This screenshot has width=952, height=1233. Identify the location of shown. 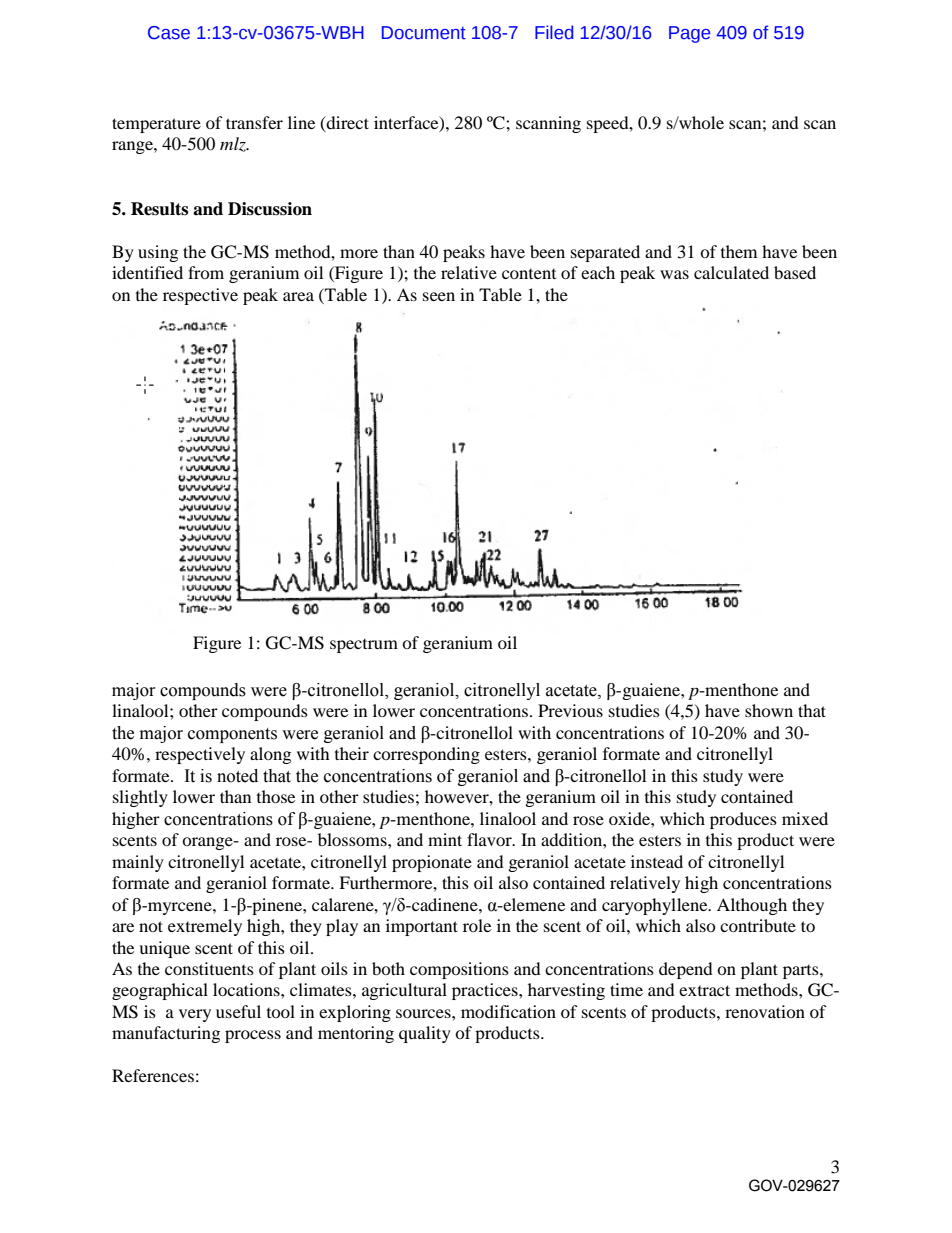
(769, 710).
